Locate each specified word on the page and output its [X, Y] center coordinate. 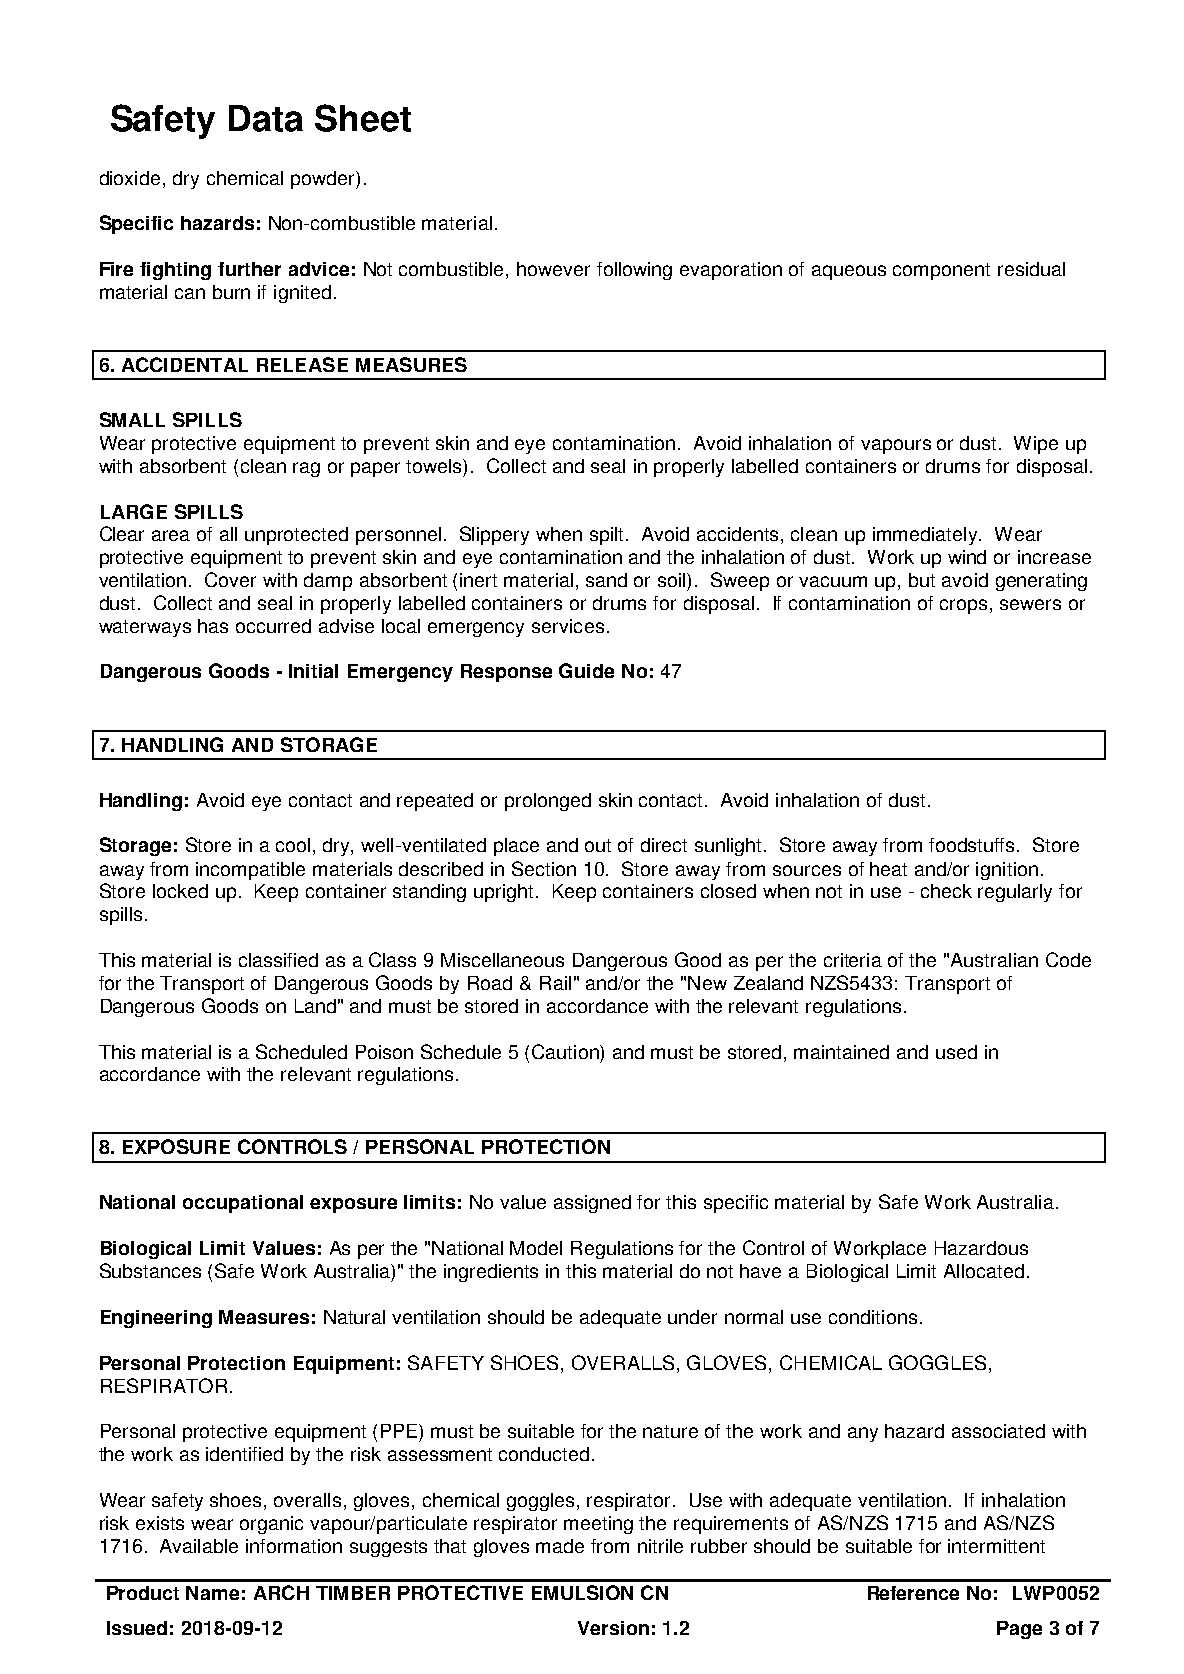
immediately [927, 536]
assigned [592, 1204]
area [171, 535]
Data [266, 118]
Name [212, 1593]
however [553, 269]
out [598, 845]
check [946, 891]
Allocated [984, 1271]
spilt [608, 536]
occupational [243, 1204]
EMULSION [582, 1592]
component [941, 271]
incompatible [250, 871]
